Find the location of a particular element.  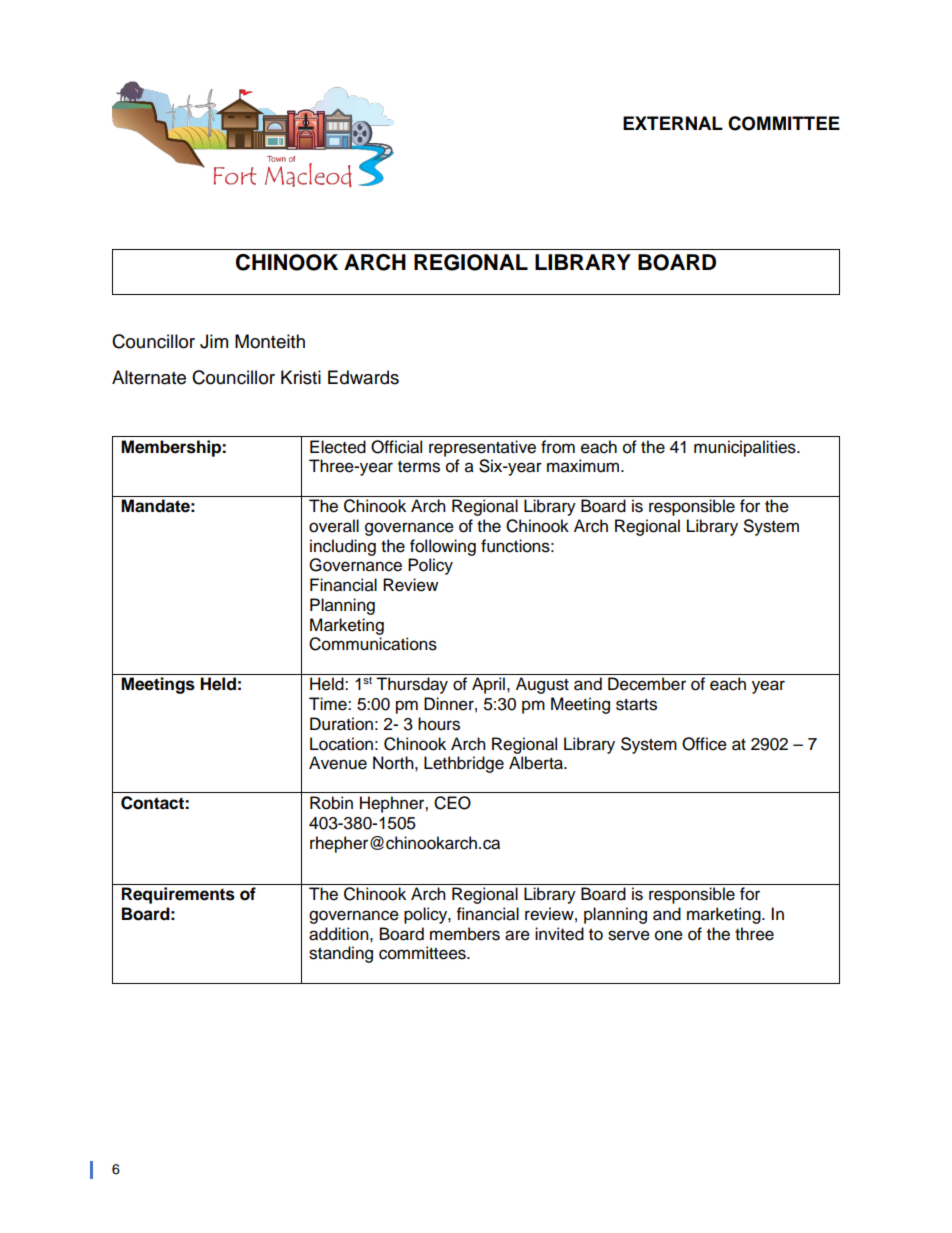

standing is located at coordinates (341, 954).
